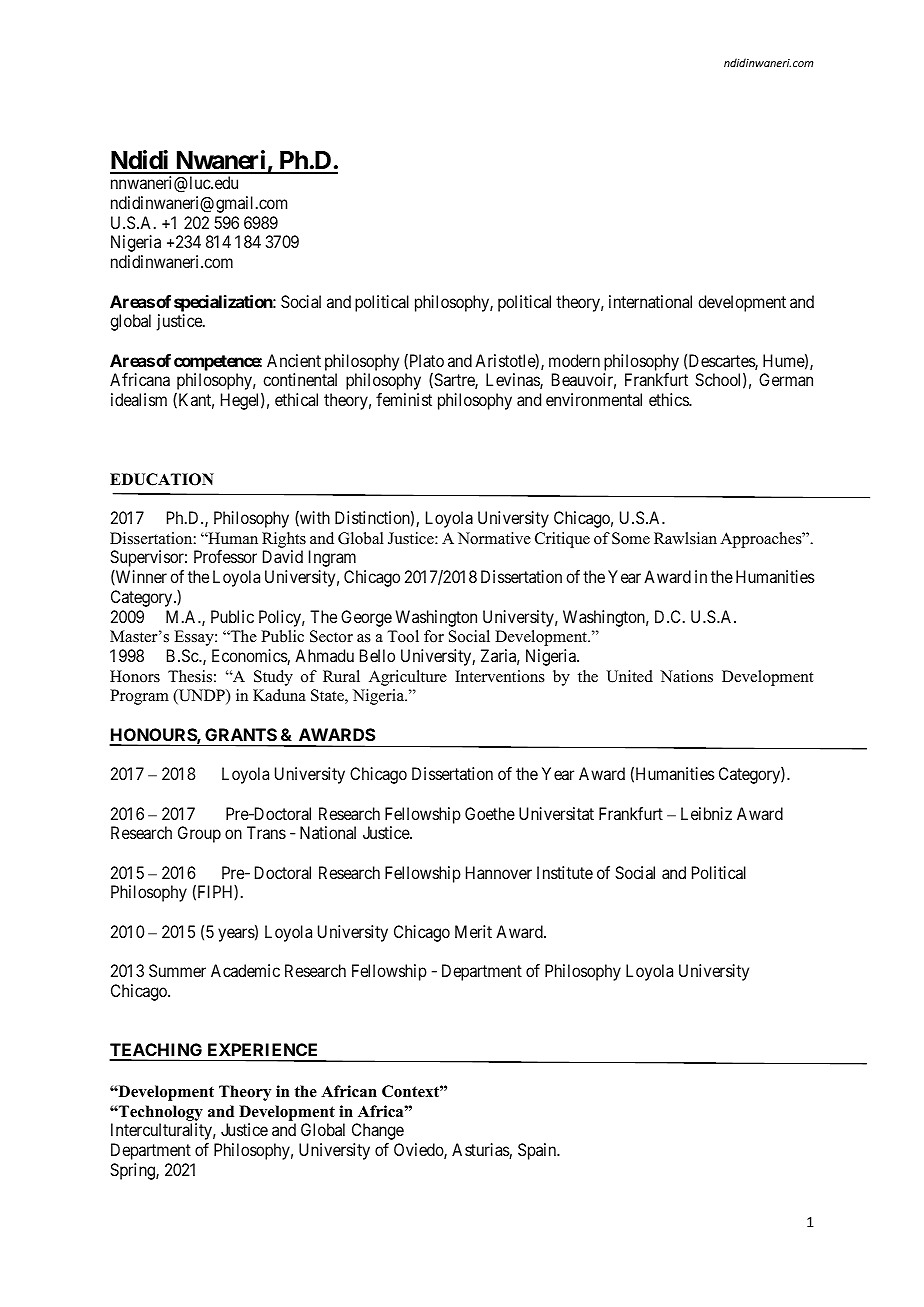 The height and width of the image is (1307, 924). Describe the element at coordinates (538, 1151) in the image. I see `Spain` at that location.
